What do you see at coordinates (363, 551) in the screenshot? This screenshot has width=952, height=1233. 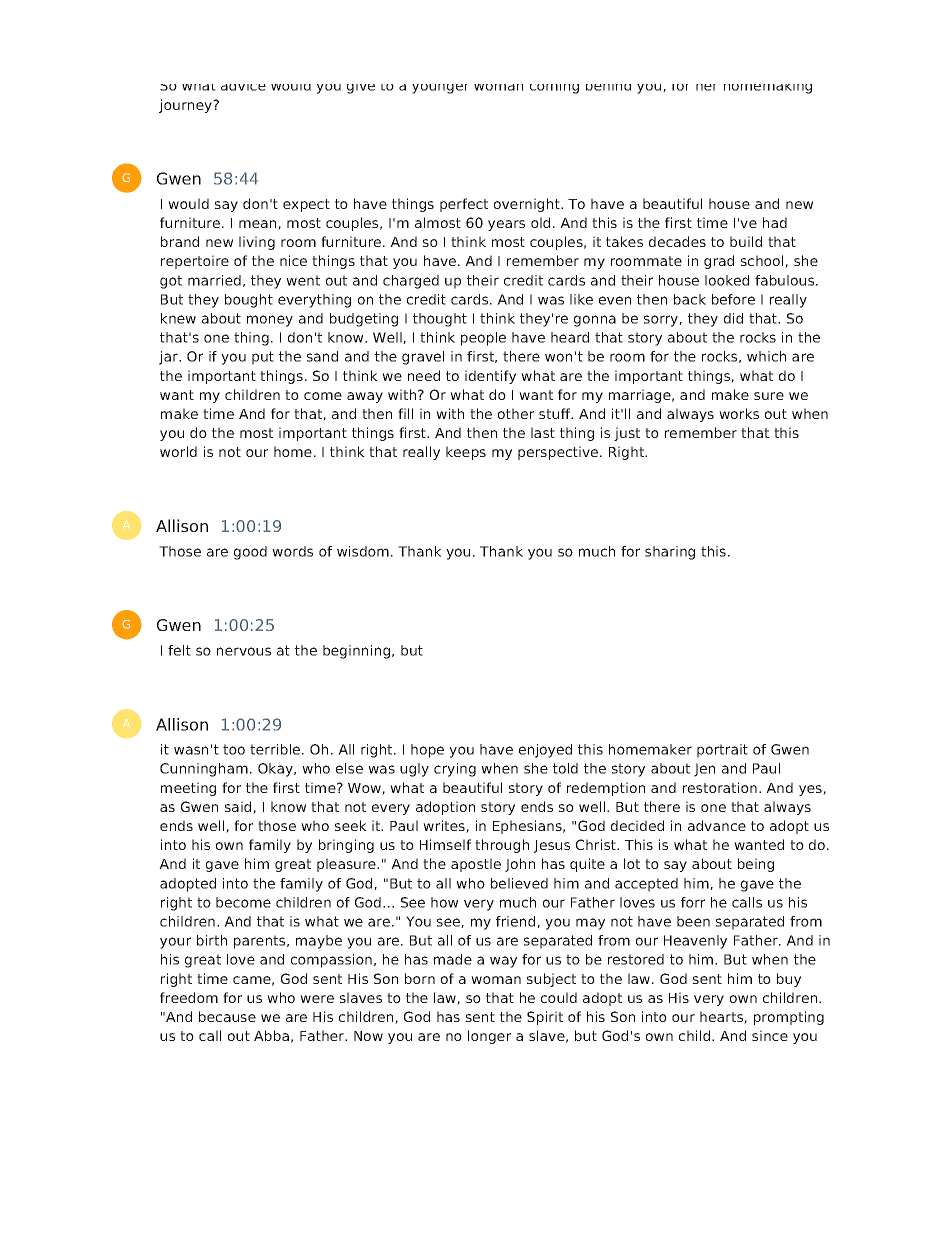 I see `wisdom` at bounding box center [363, 551].
